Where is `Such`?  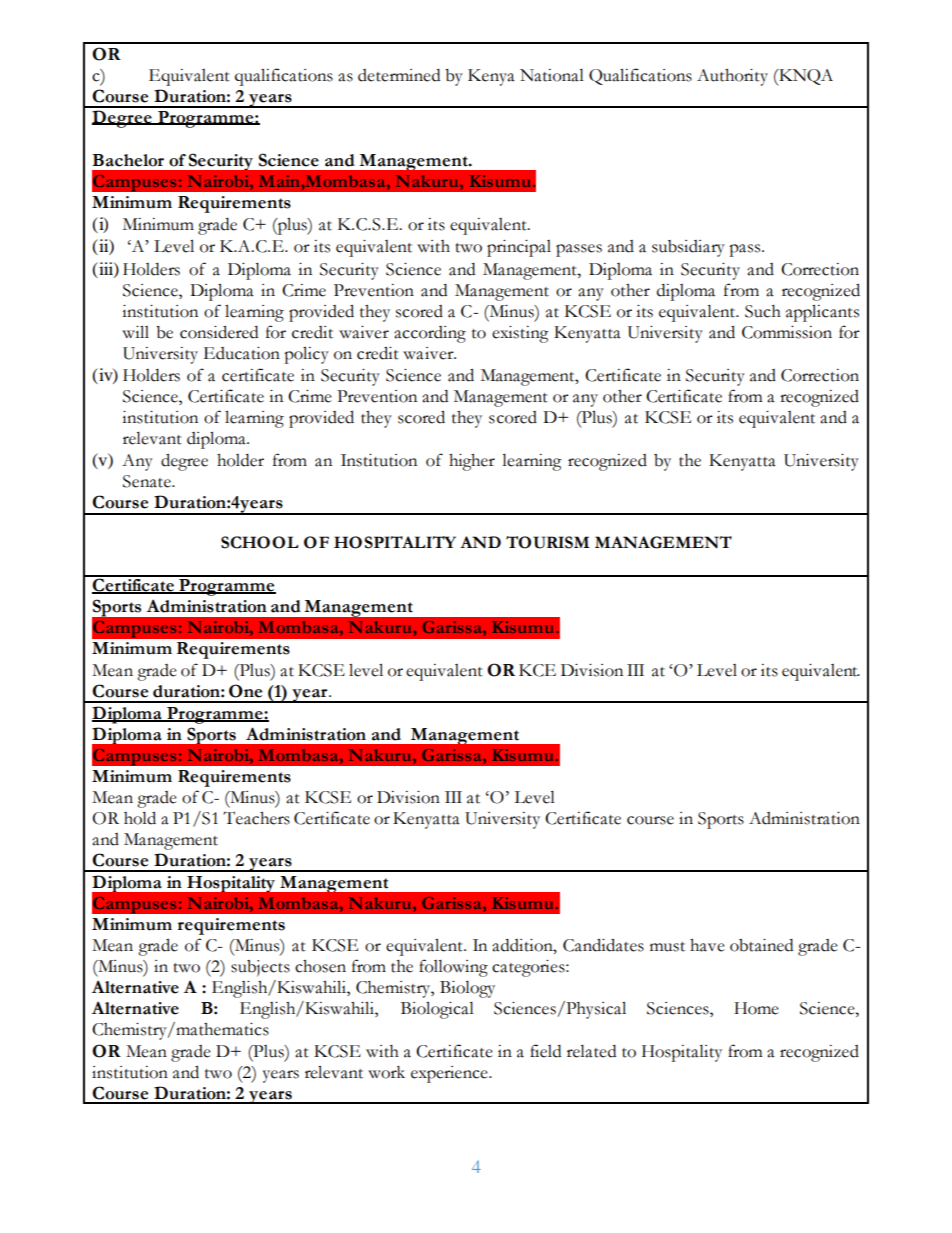
Such is located at coordinates (763, 311).
